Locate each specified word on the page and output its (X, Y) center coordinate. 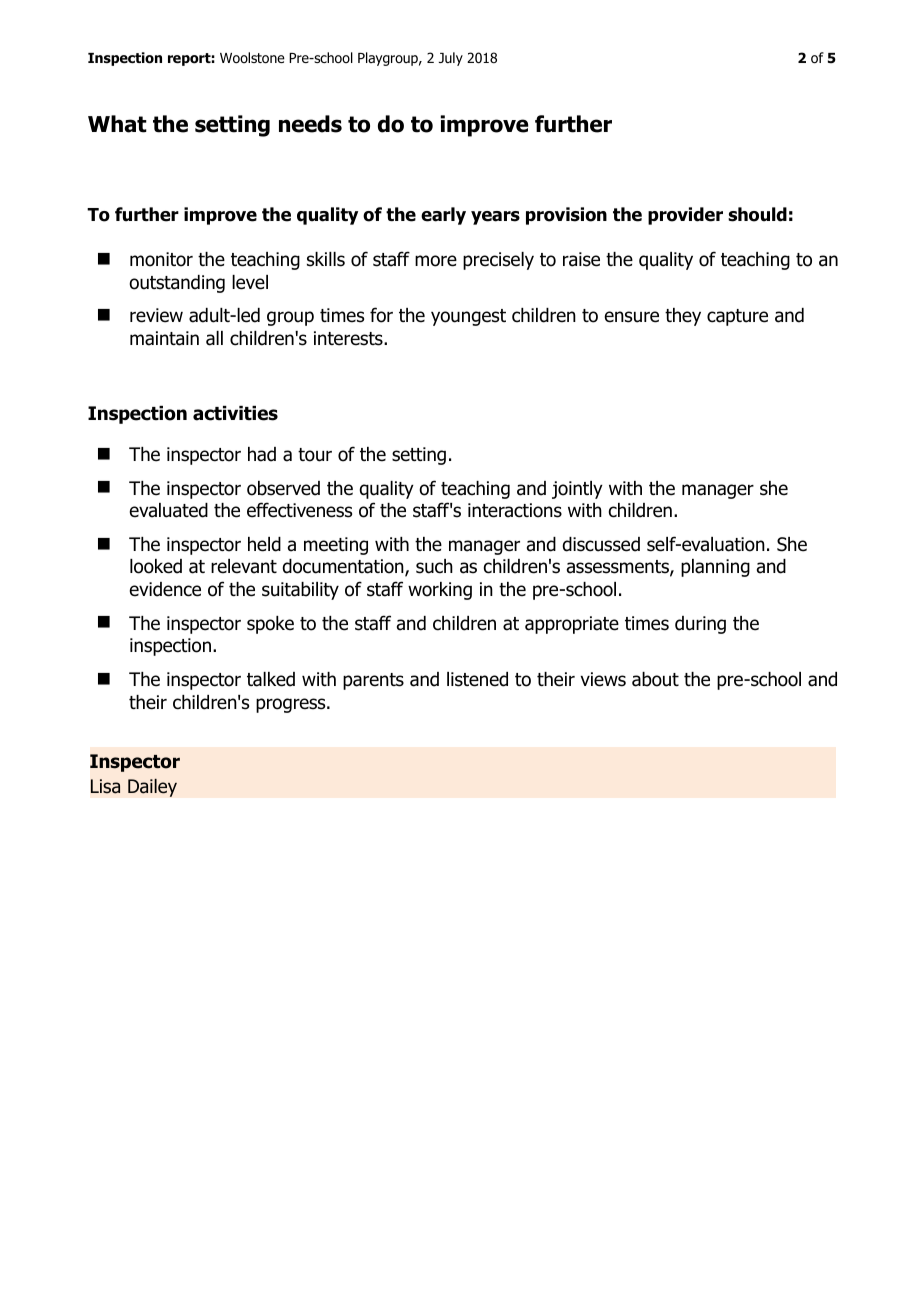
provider (685, 216)
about (655, 679)
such (434, 566)
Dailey (152, 787)
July (451, 59)
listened (477, 679)
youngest (468, 317)
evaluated (169, 510)
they (683, 317)
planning (715, 568)
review (156, 315)
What (117, 124)
